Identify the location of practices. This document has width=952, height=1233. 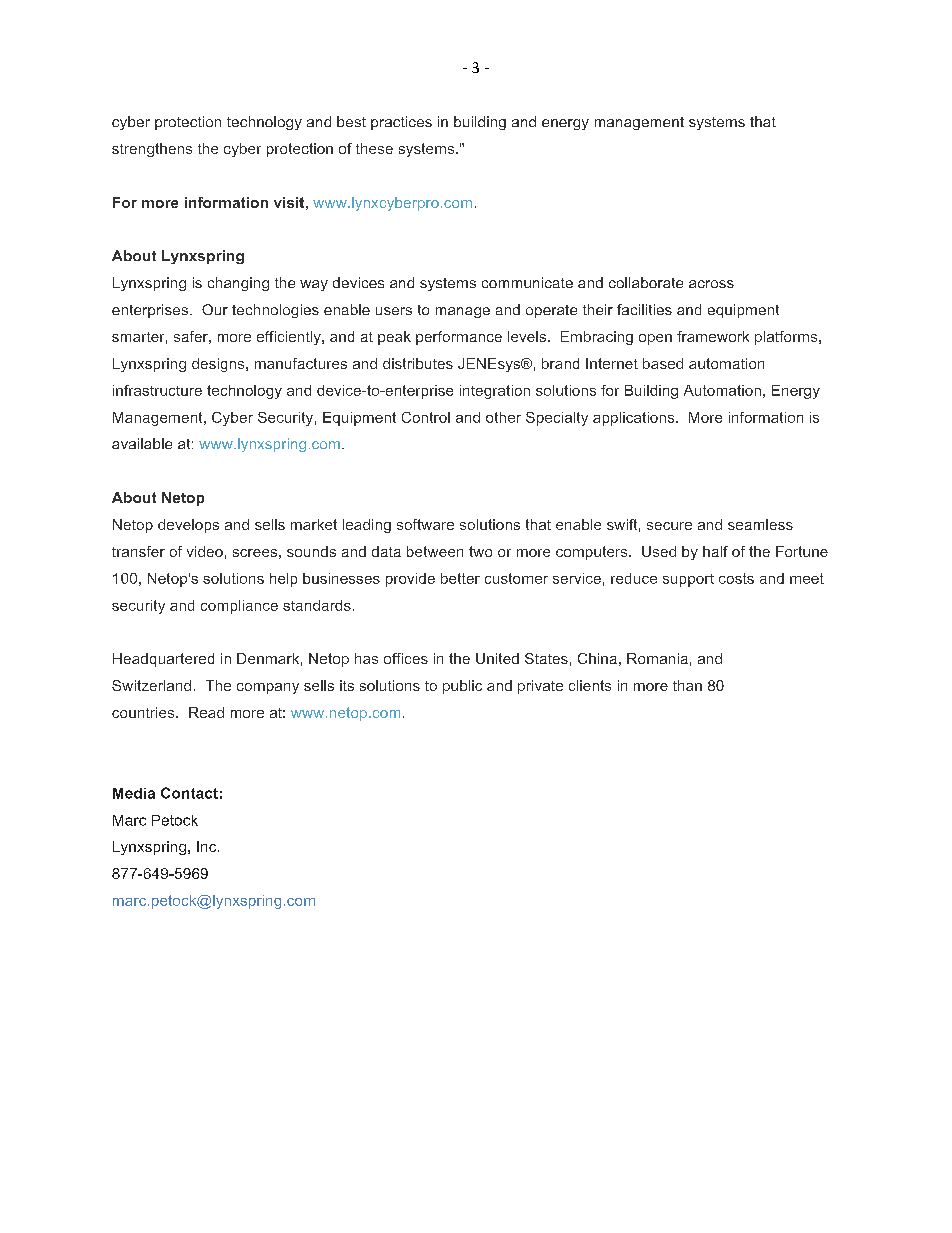
(401, 123).
